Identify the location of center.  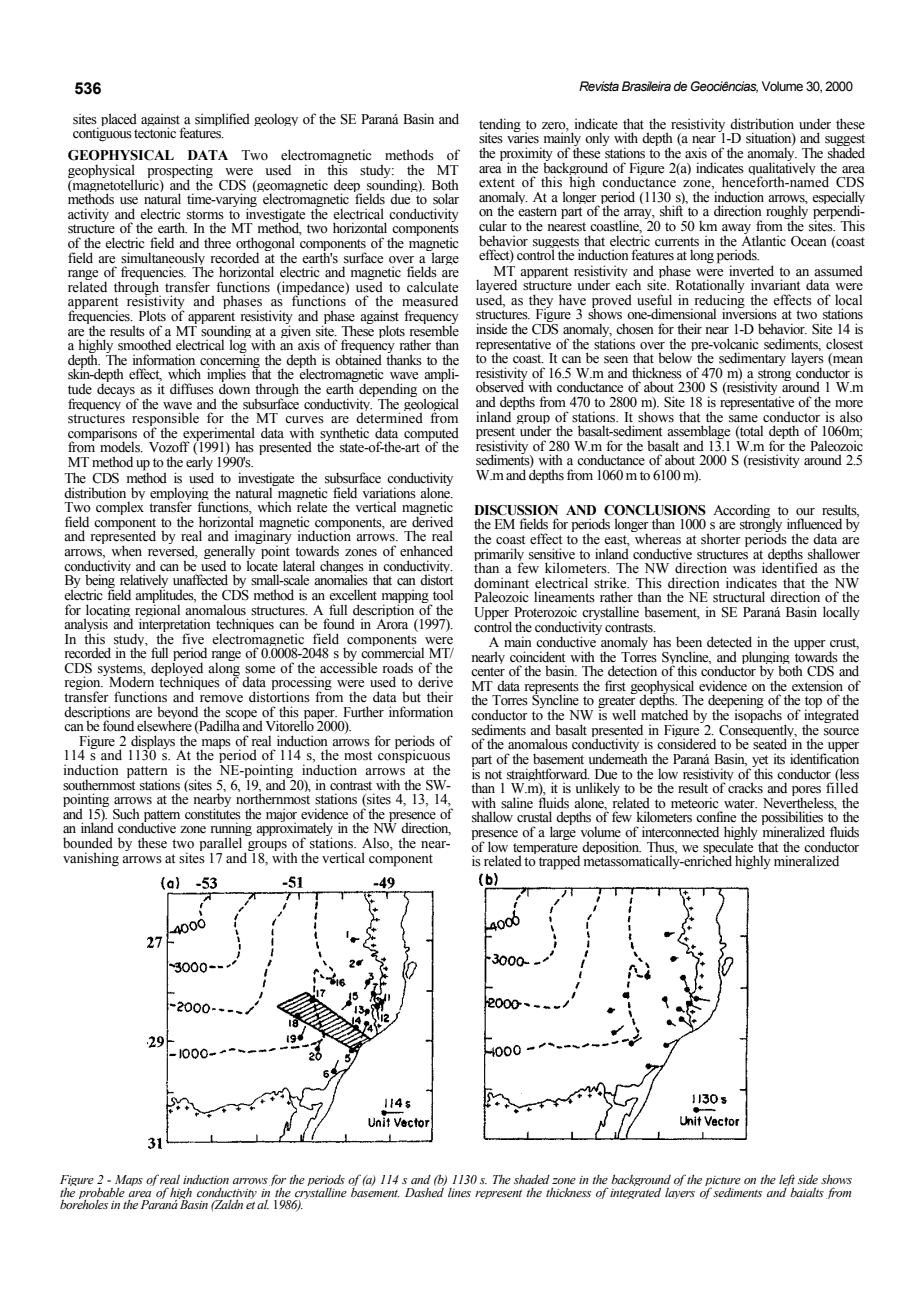
(488, 672).
